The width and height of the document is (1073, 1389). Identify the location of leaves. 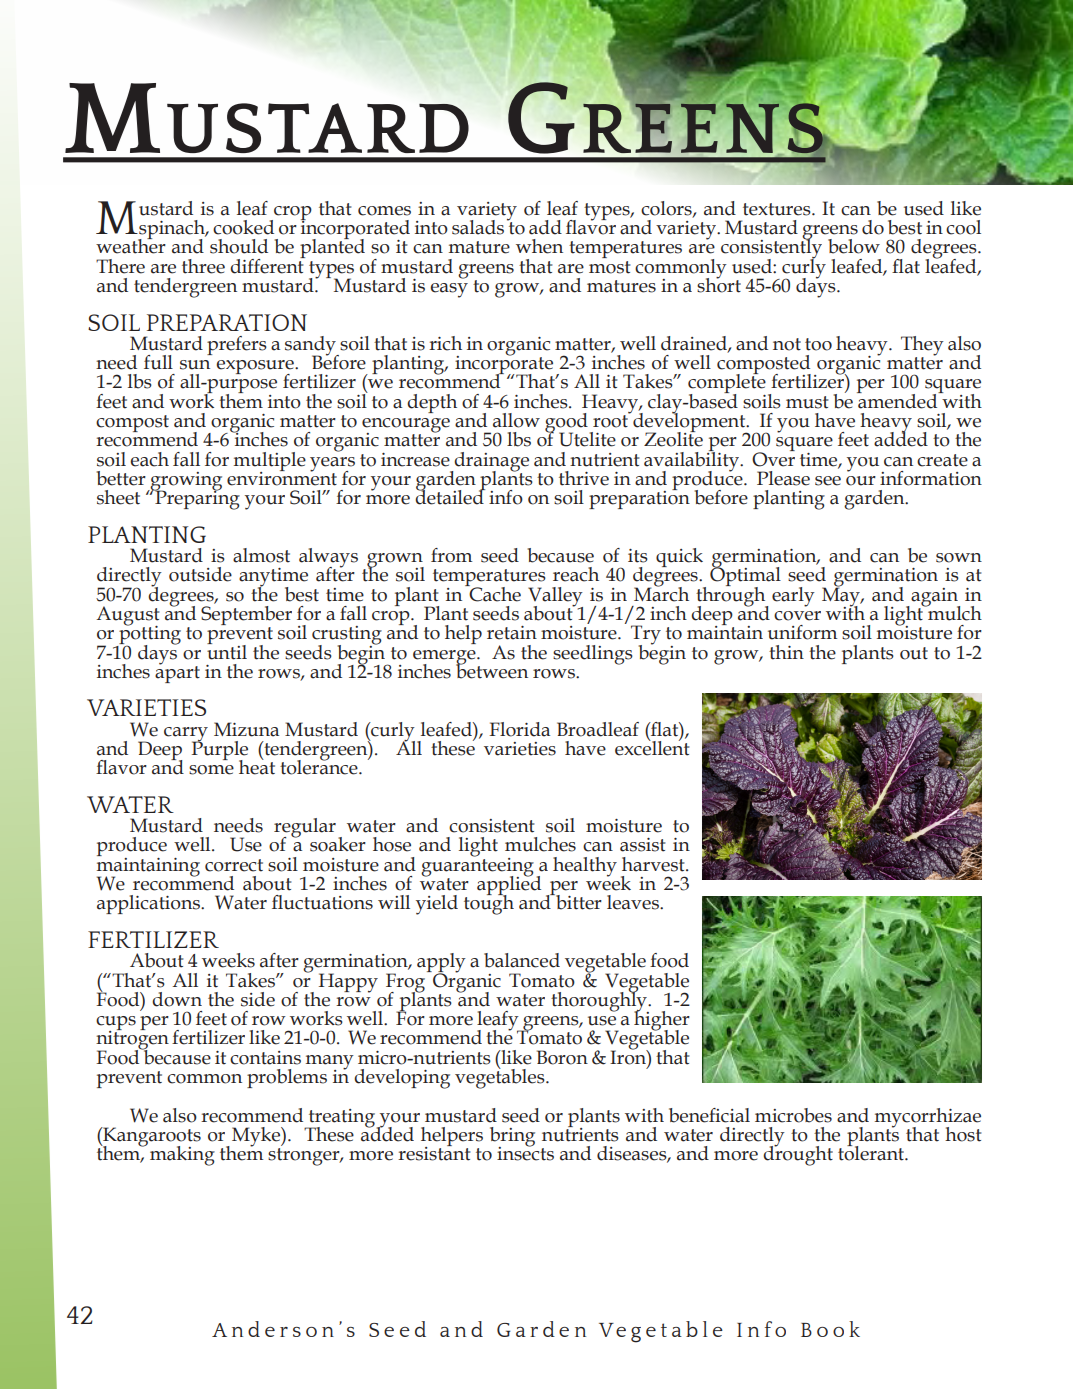
(634, 902).
